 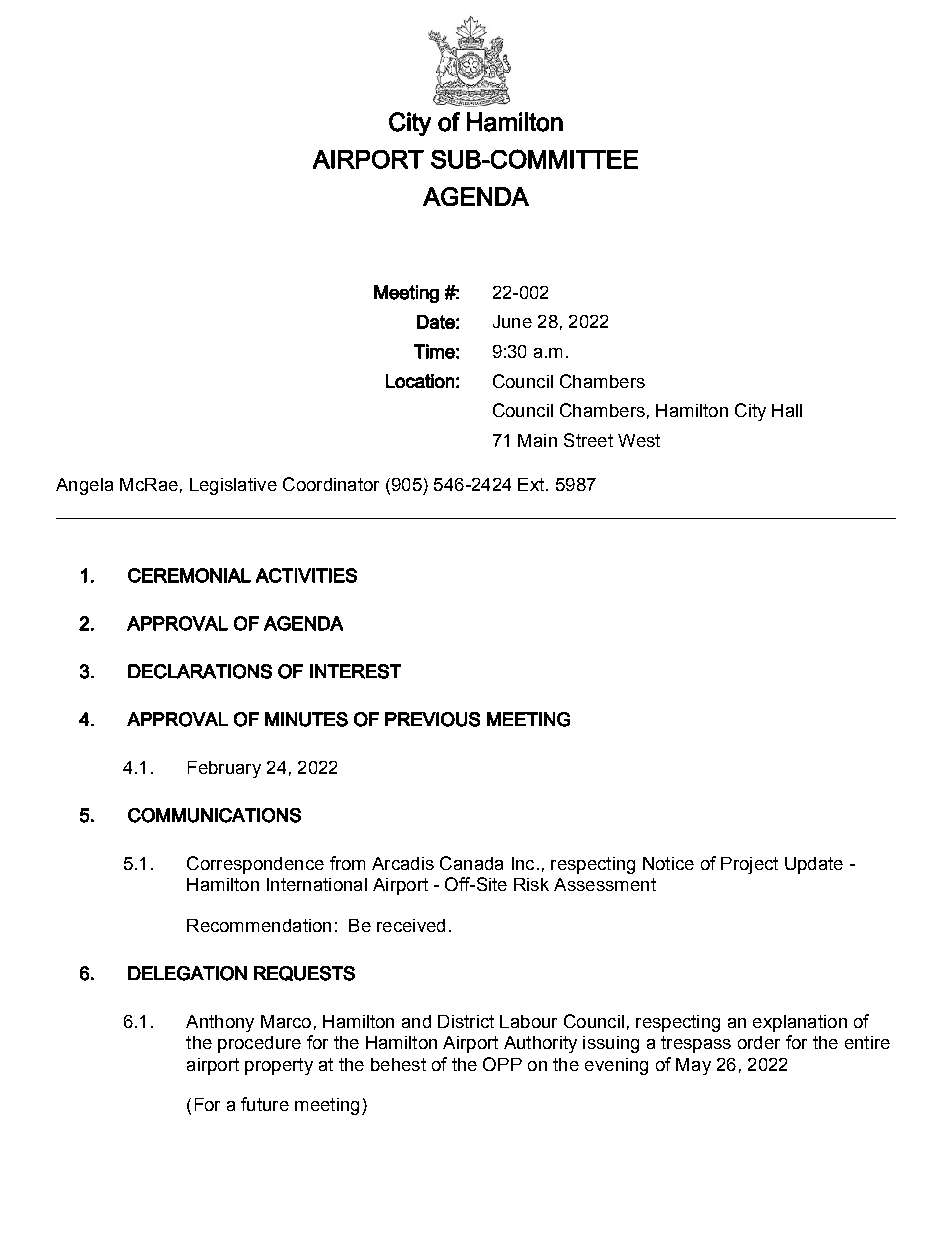 I want to click on June, so click(x=512, y=321).
